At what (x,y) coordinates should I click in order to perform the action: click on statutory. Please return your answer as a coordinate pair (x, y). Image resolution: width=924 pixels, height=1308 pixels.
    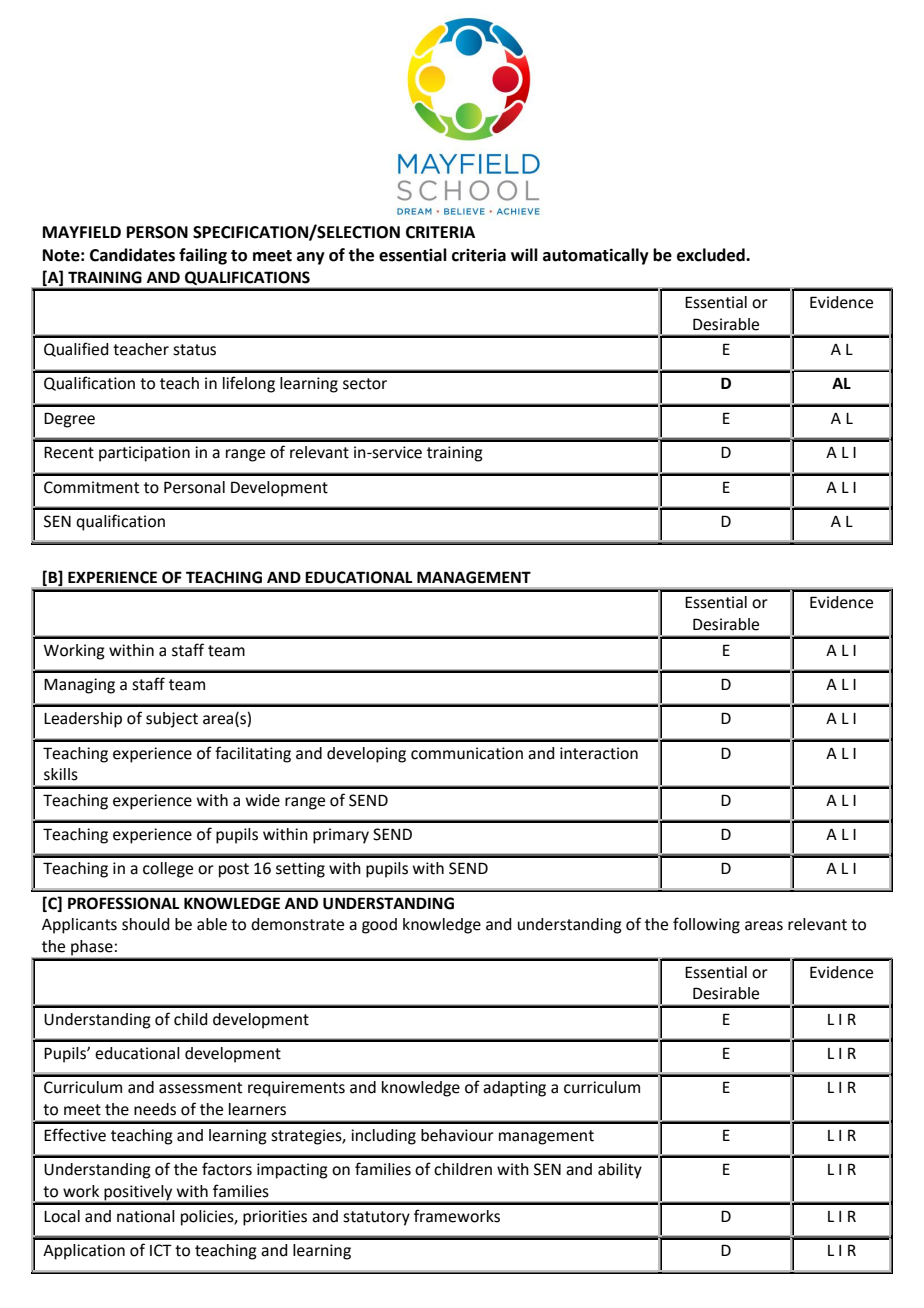
    Looking at the image, I should click on (376, 1218).
